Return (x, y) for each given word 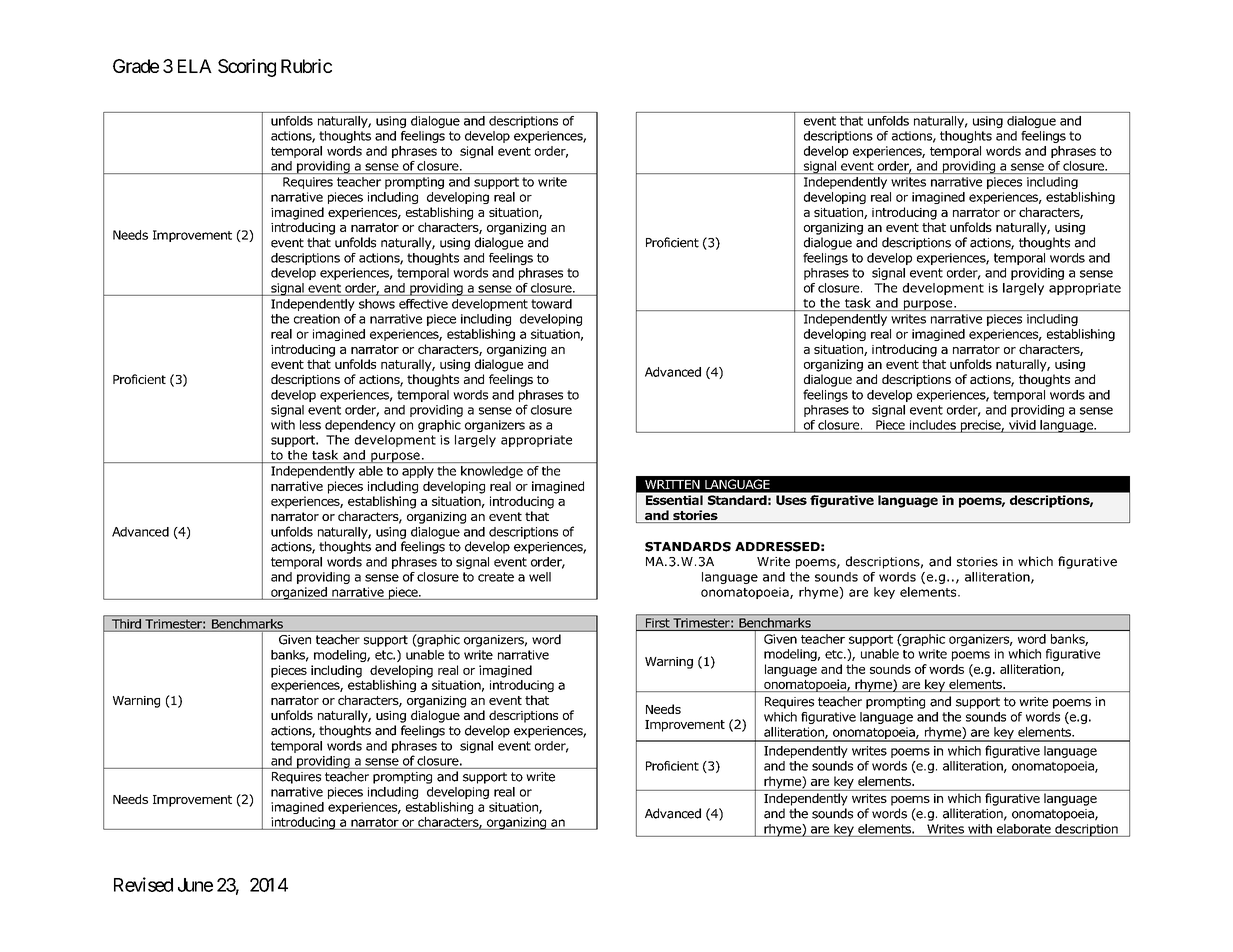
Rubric (306, 66)
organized (299, 593)
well (540, 577)
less (310, 425)
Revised (143, 884)
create (496, 577)
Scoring (247, 68)
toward (551, 304)
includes (933, 425)
